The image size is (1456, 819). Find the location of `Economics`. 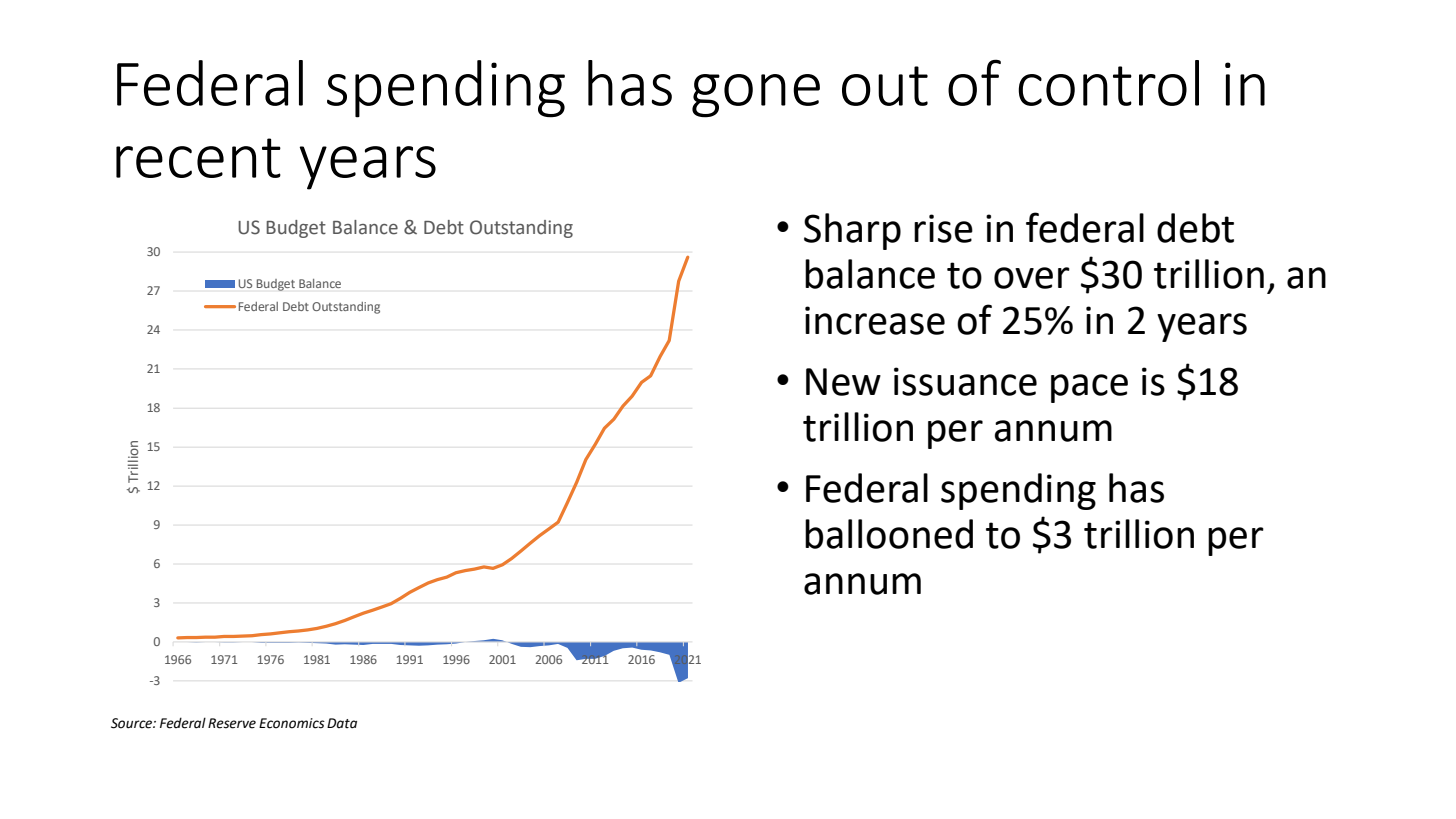

Economics is located at coordinates (292, 723).
